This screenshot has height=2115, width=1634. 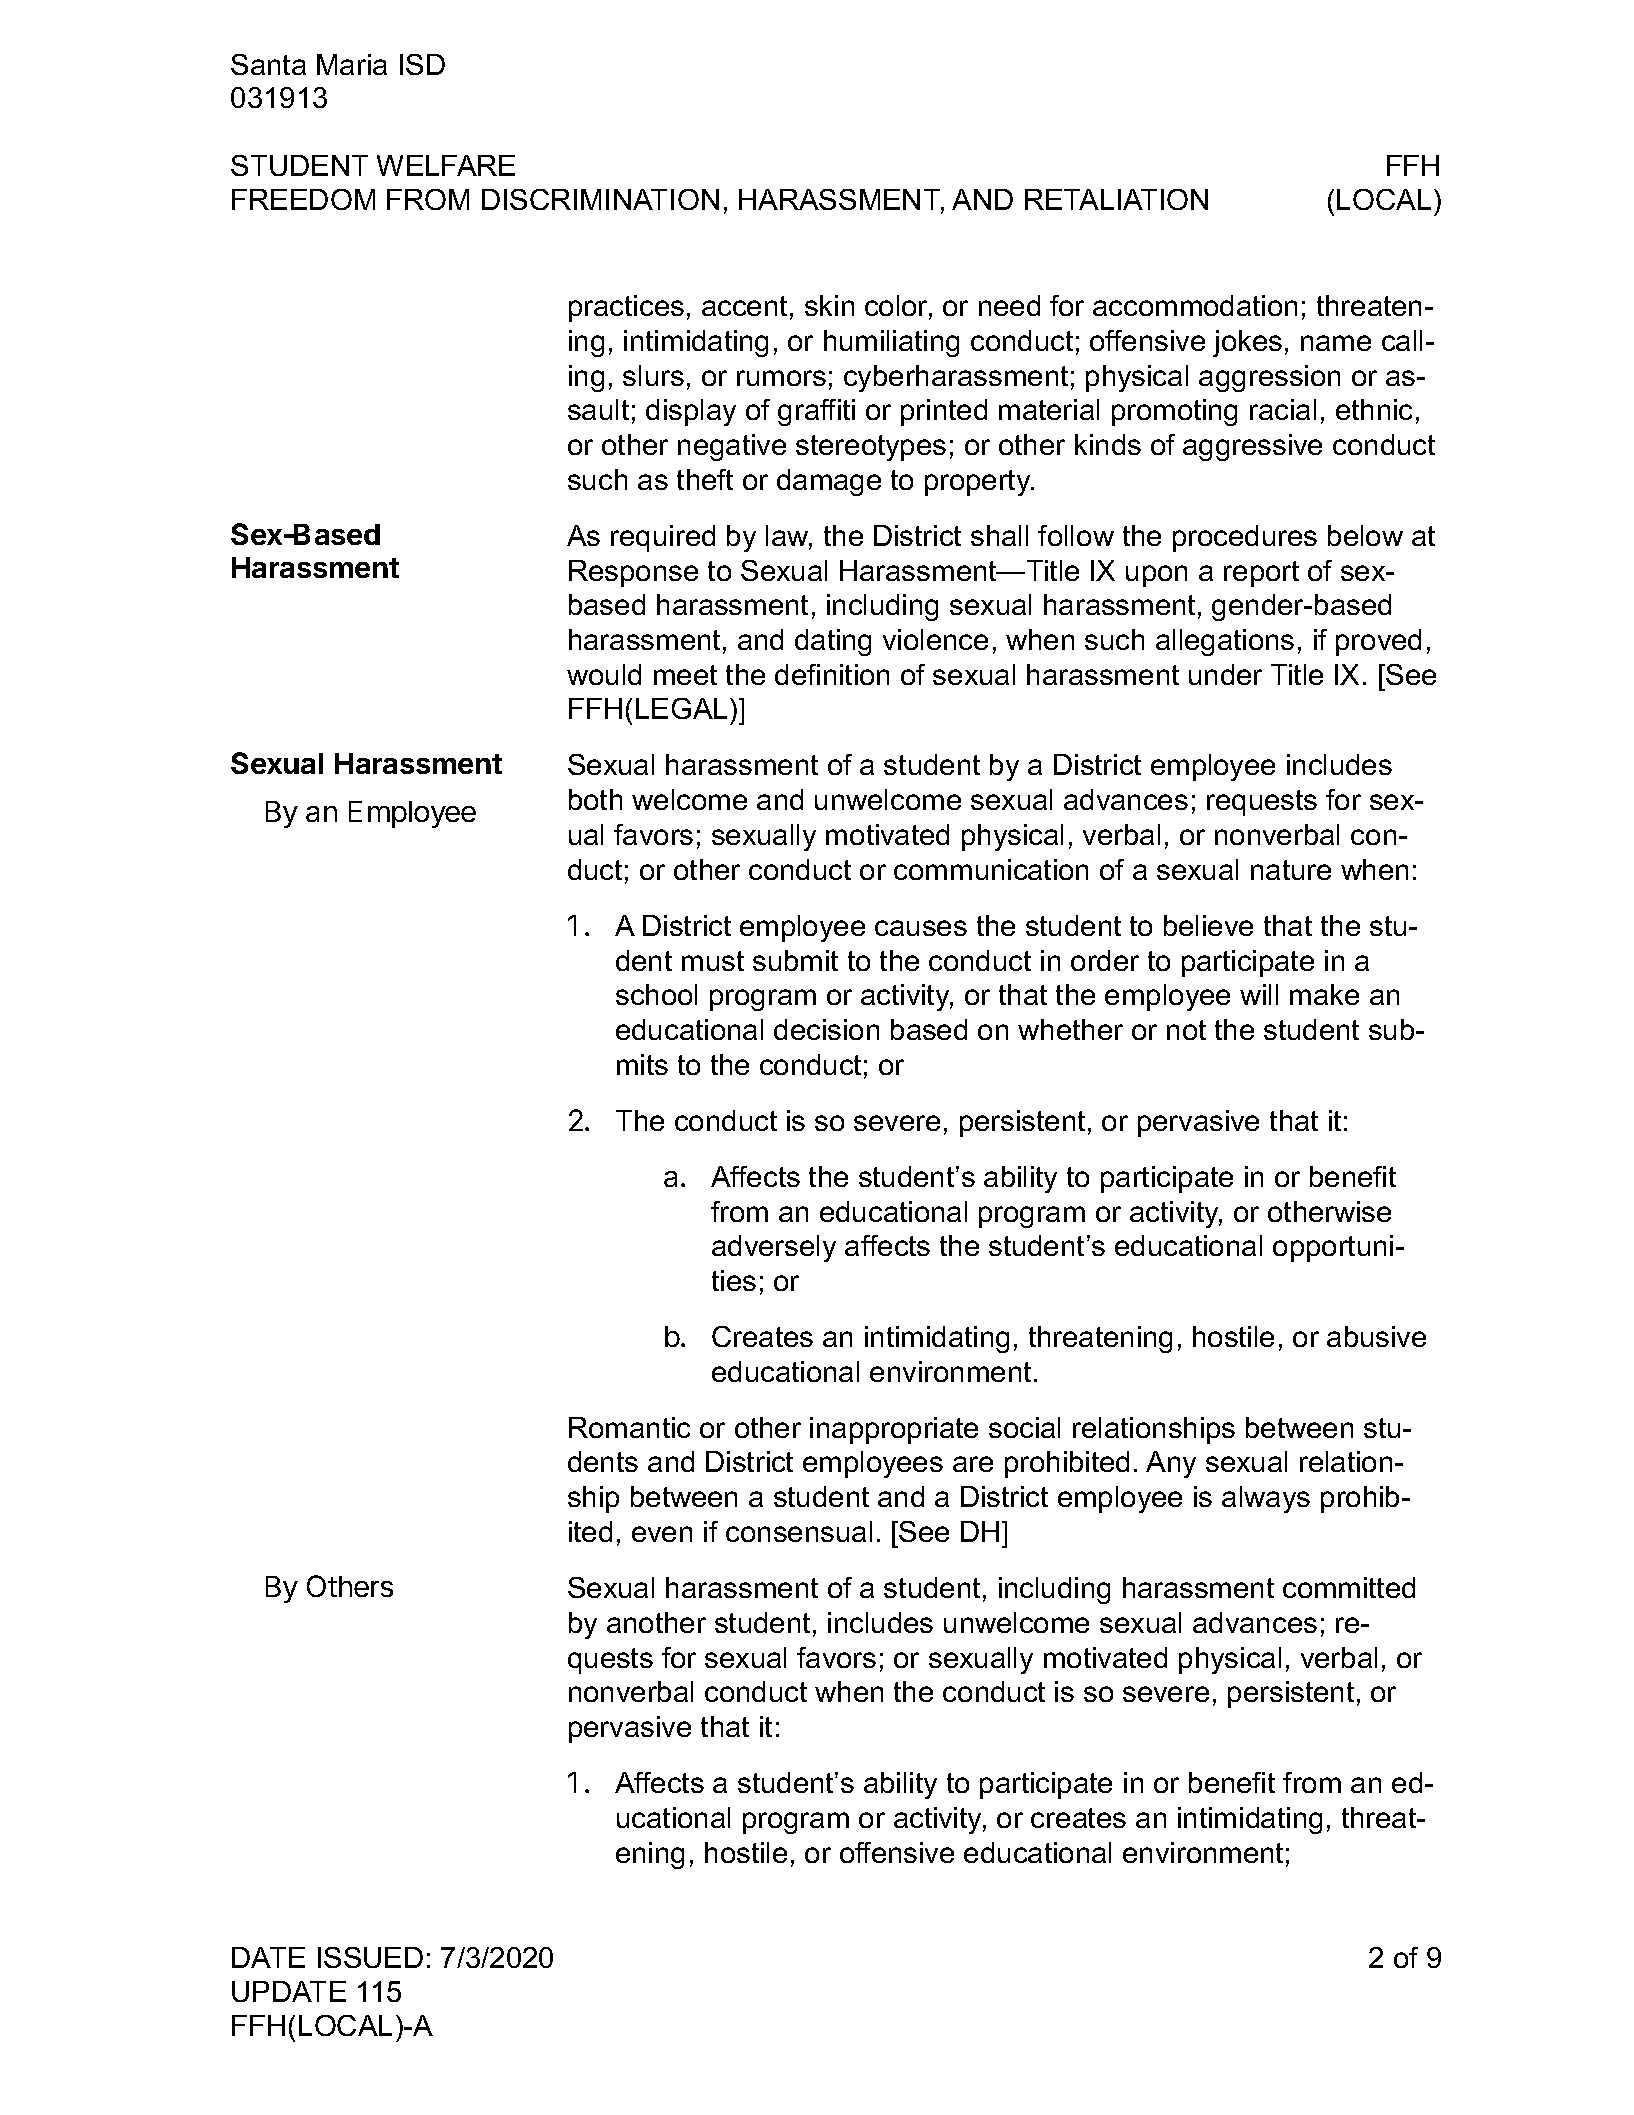 I want to click on will, so click(x=1259, y=994).
